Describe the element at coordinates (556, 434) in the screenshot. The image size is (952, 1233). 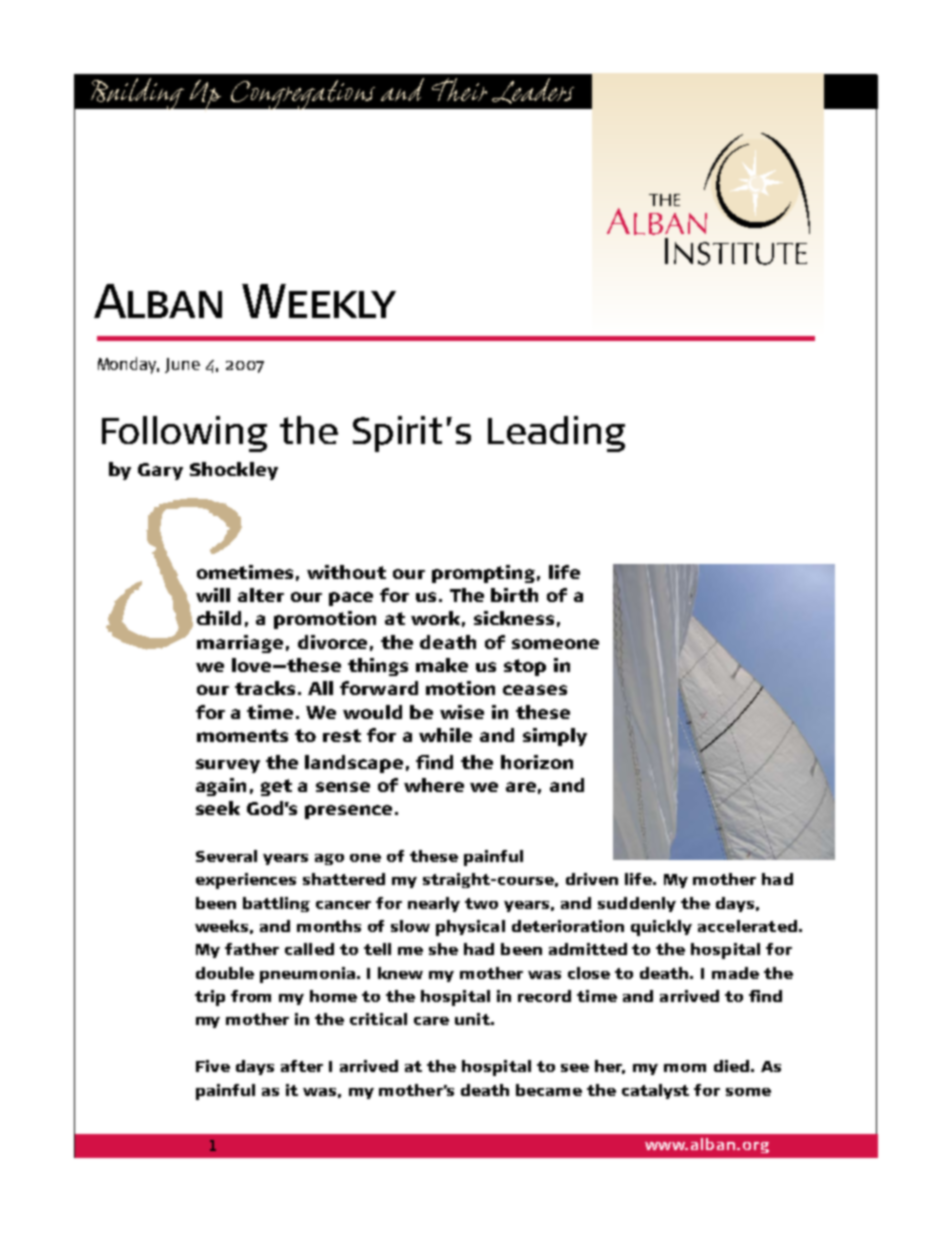
I see `Leading` at that location.
